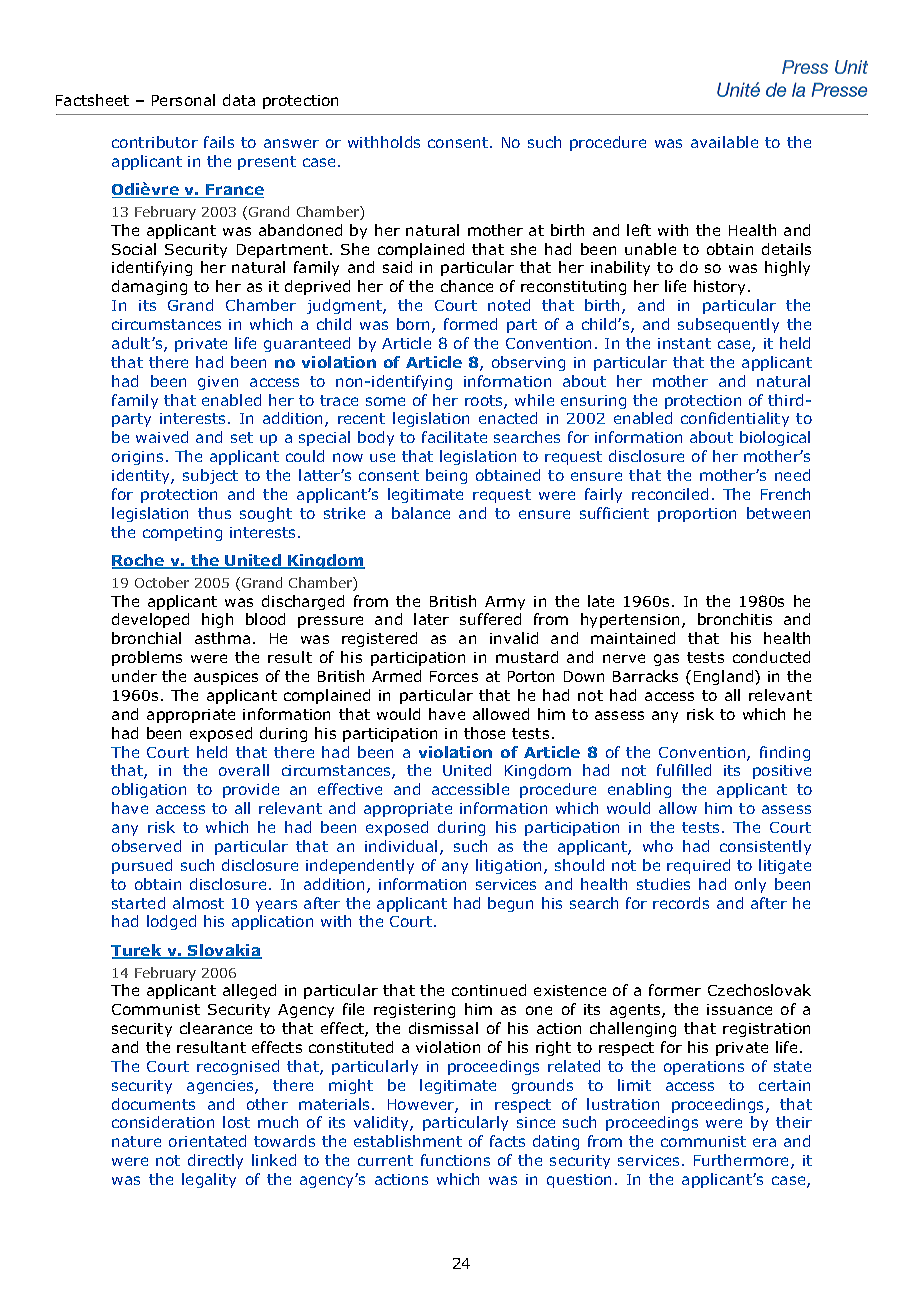 The width and height of the screenshot is (924, 1308). What do you see at coordinates (219, 142) in the screenshot?
I see `fails` at bounding box center [219, 142].
